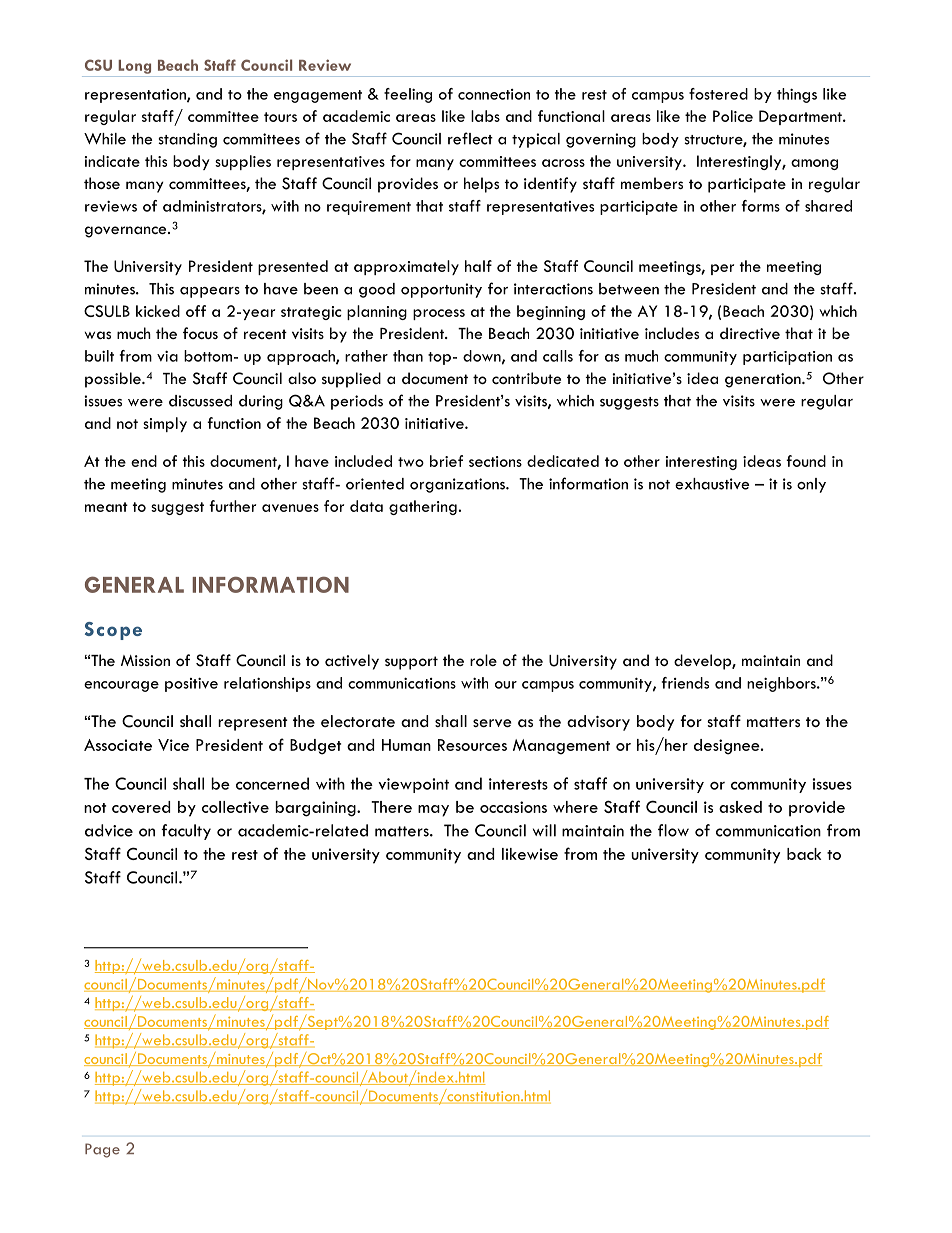  Describe the element at coordinates (685, 683) in the document. I see `friends` at that location.
